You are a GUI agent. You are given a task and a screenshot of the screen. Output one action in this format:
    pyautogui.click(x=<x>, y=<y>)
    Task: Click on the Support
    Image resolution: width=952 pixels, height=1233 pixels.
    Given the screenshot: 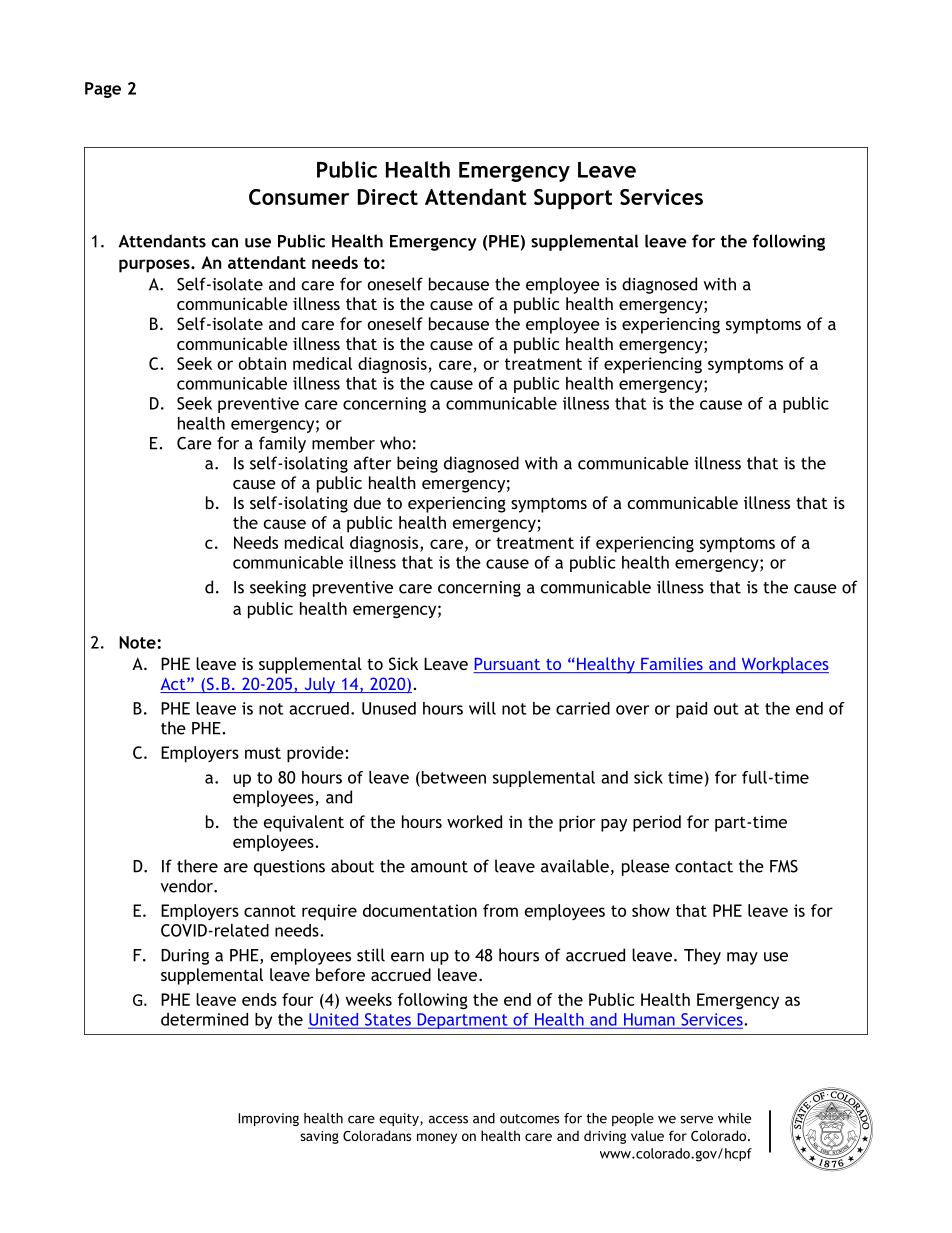 What is the action you would take?
    pyautogui.click(x=573, y=199)
